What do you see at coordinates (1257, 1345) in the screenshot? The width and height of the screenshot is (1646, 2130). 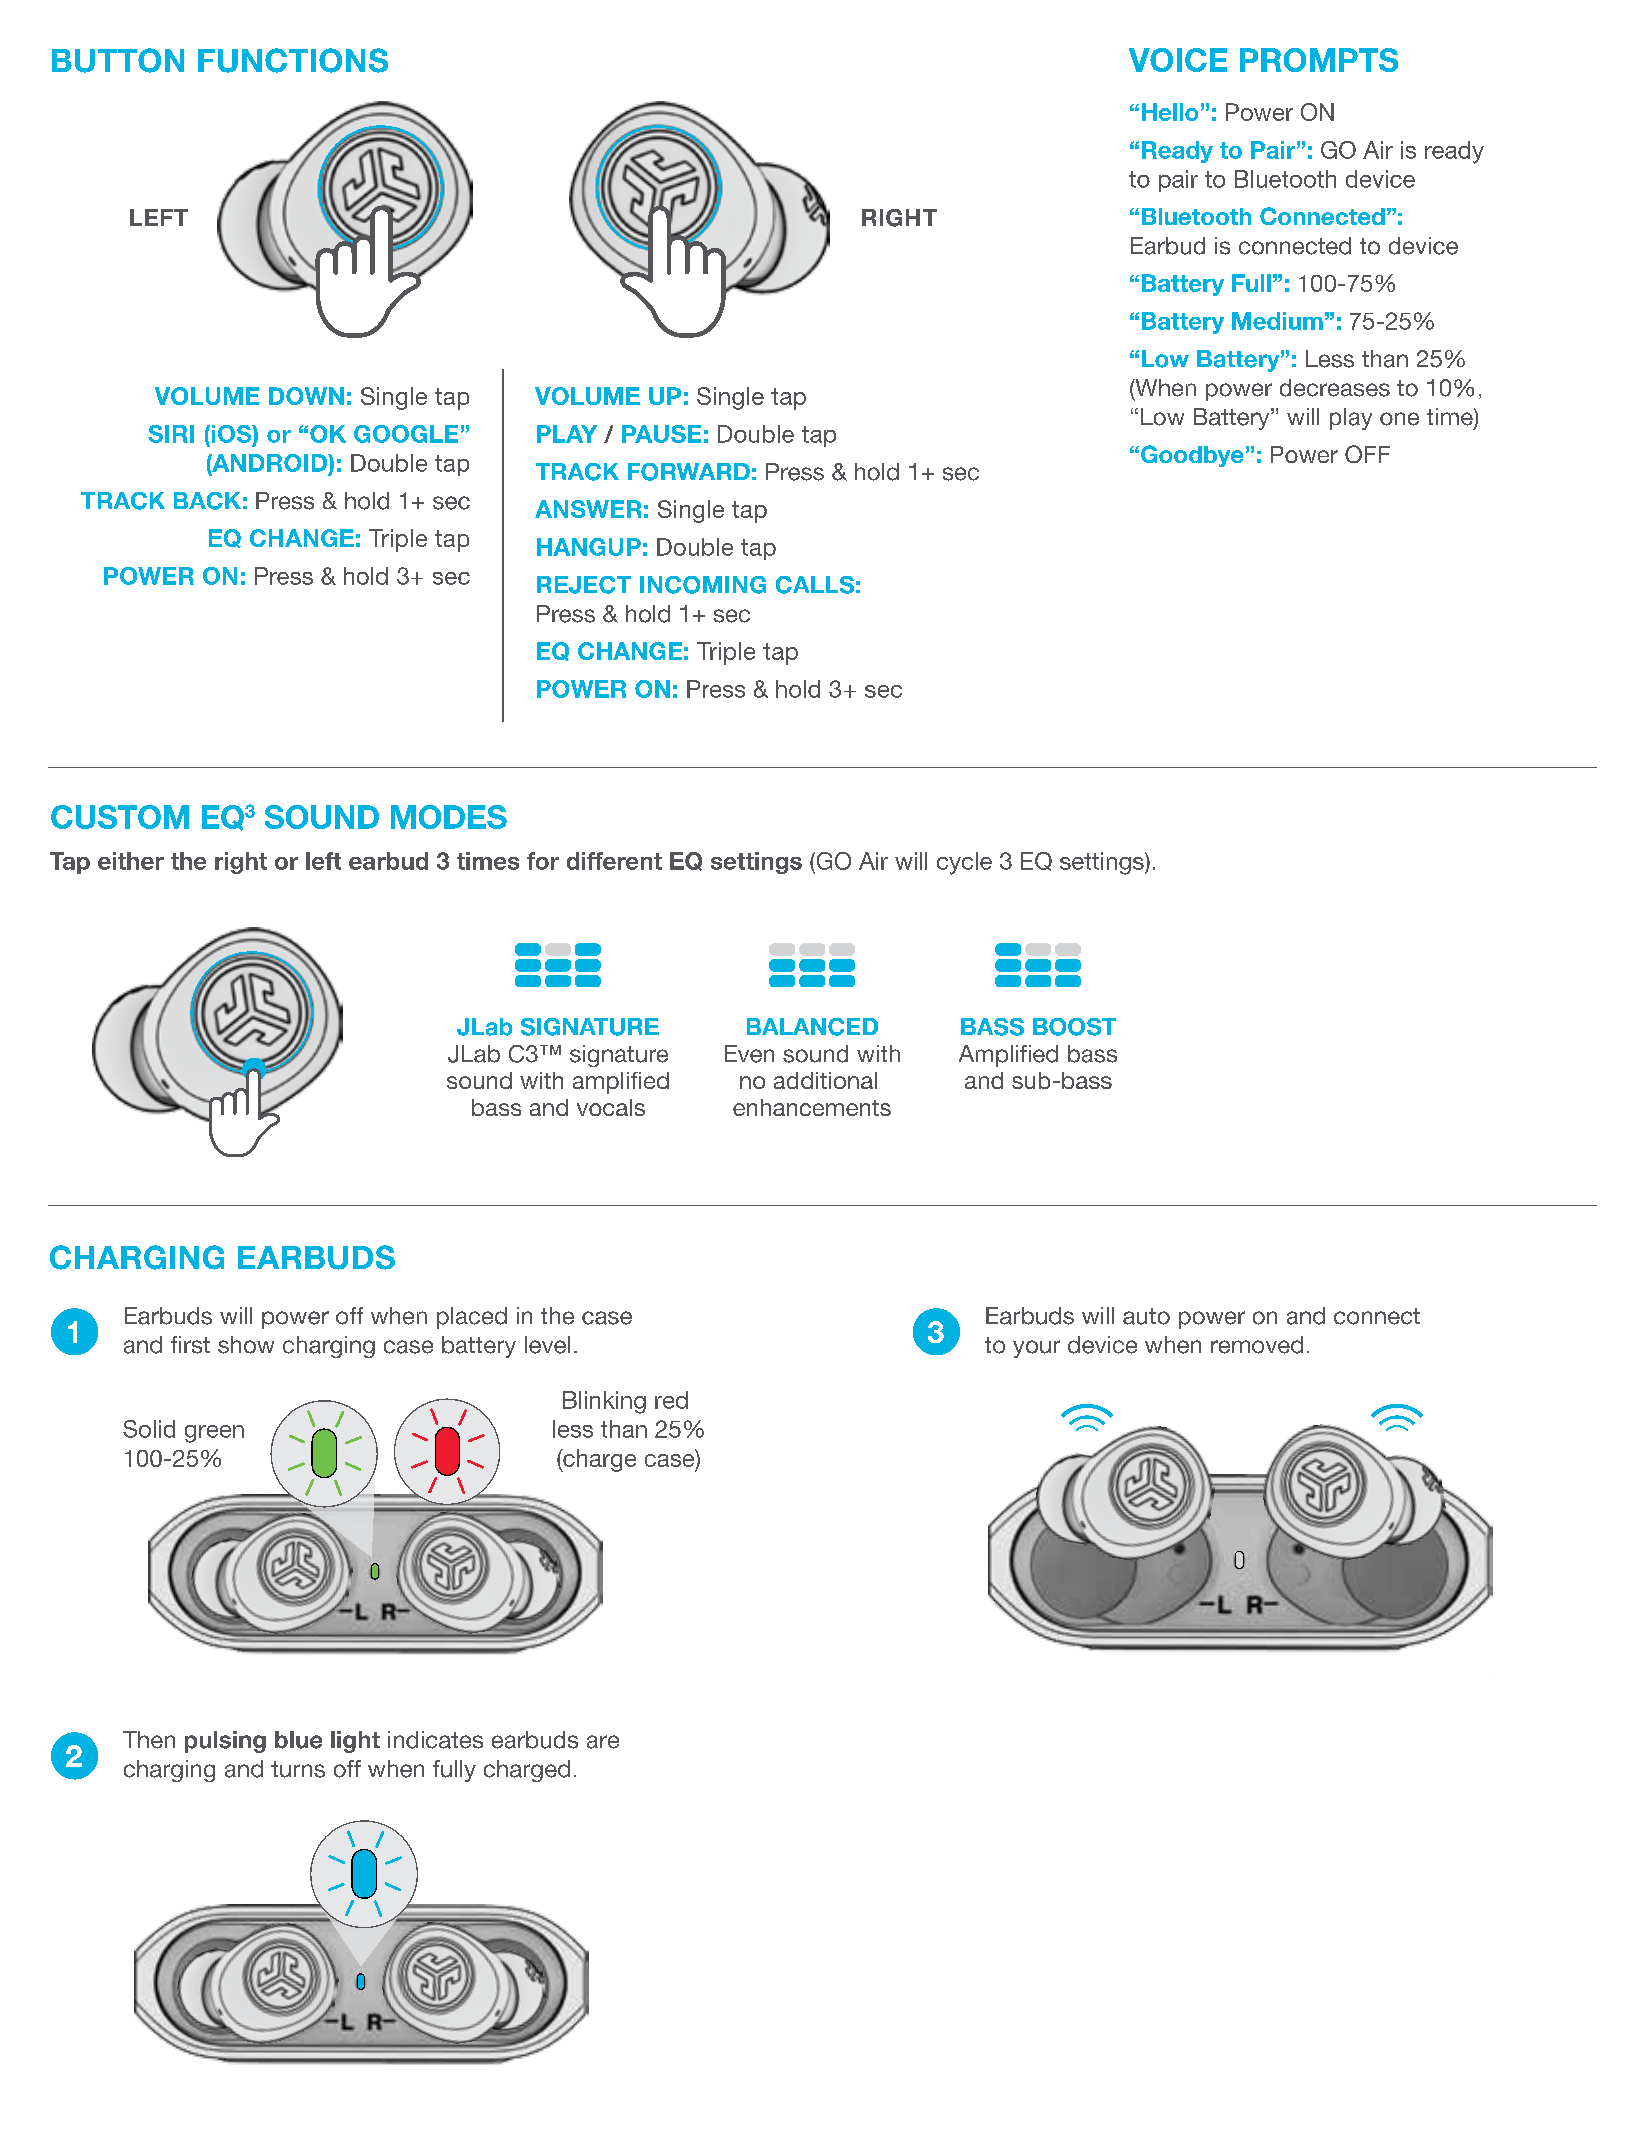 I see `removed` at bounding box center [1257, 1345].
